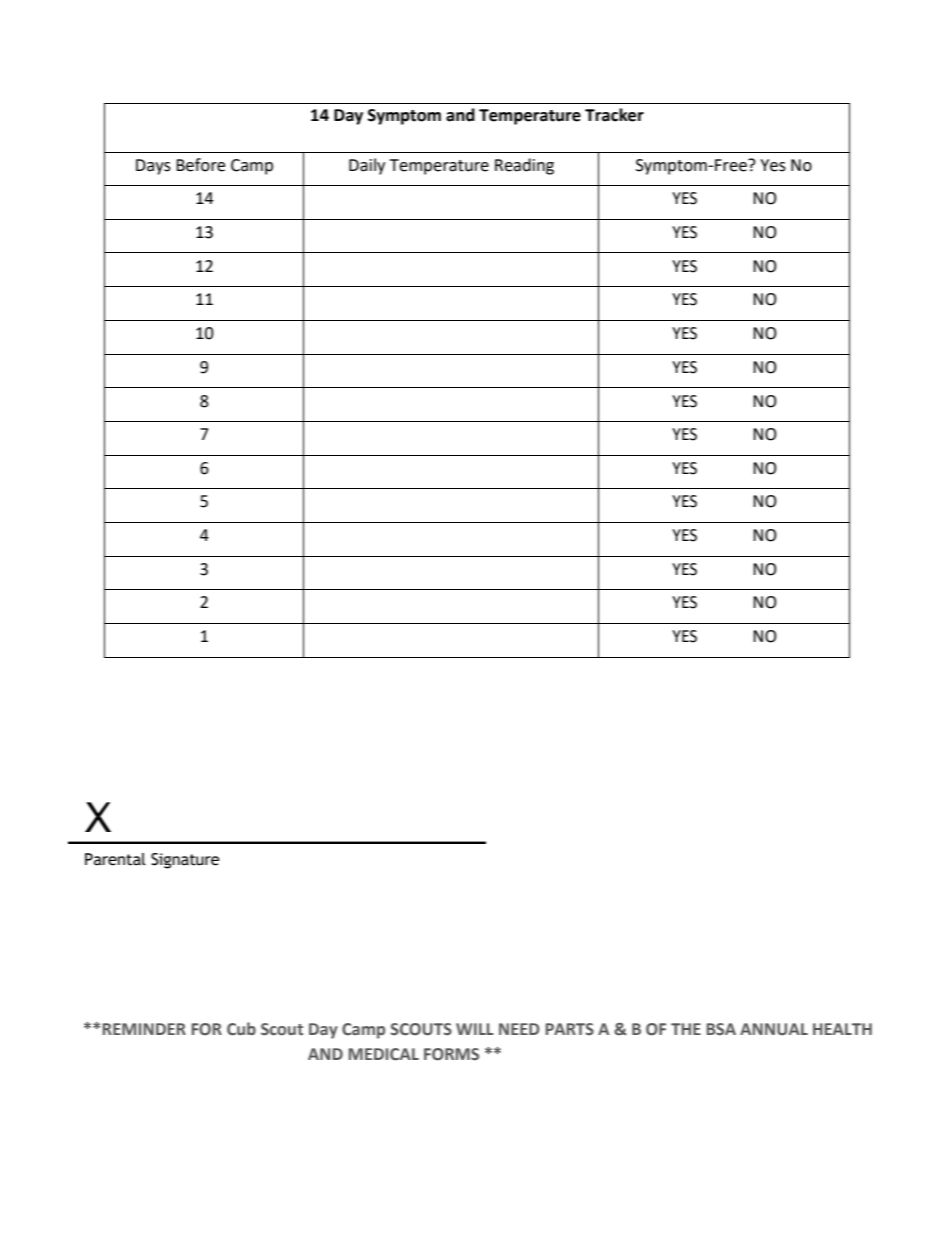 Image resolution: width=952 pixels, height=1233 pixels. I want to click on Signature, so click(185, 861).
